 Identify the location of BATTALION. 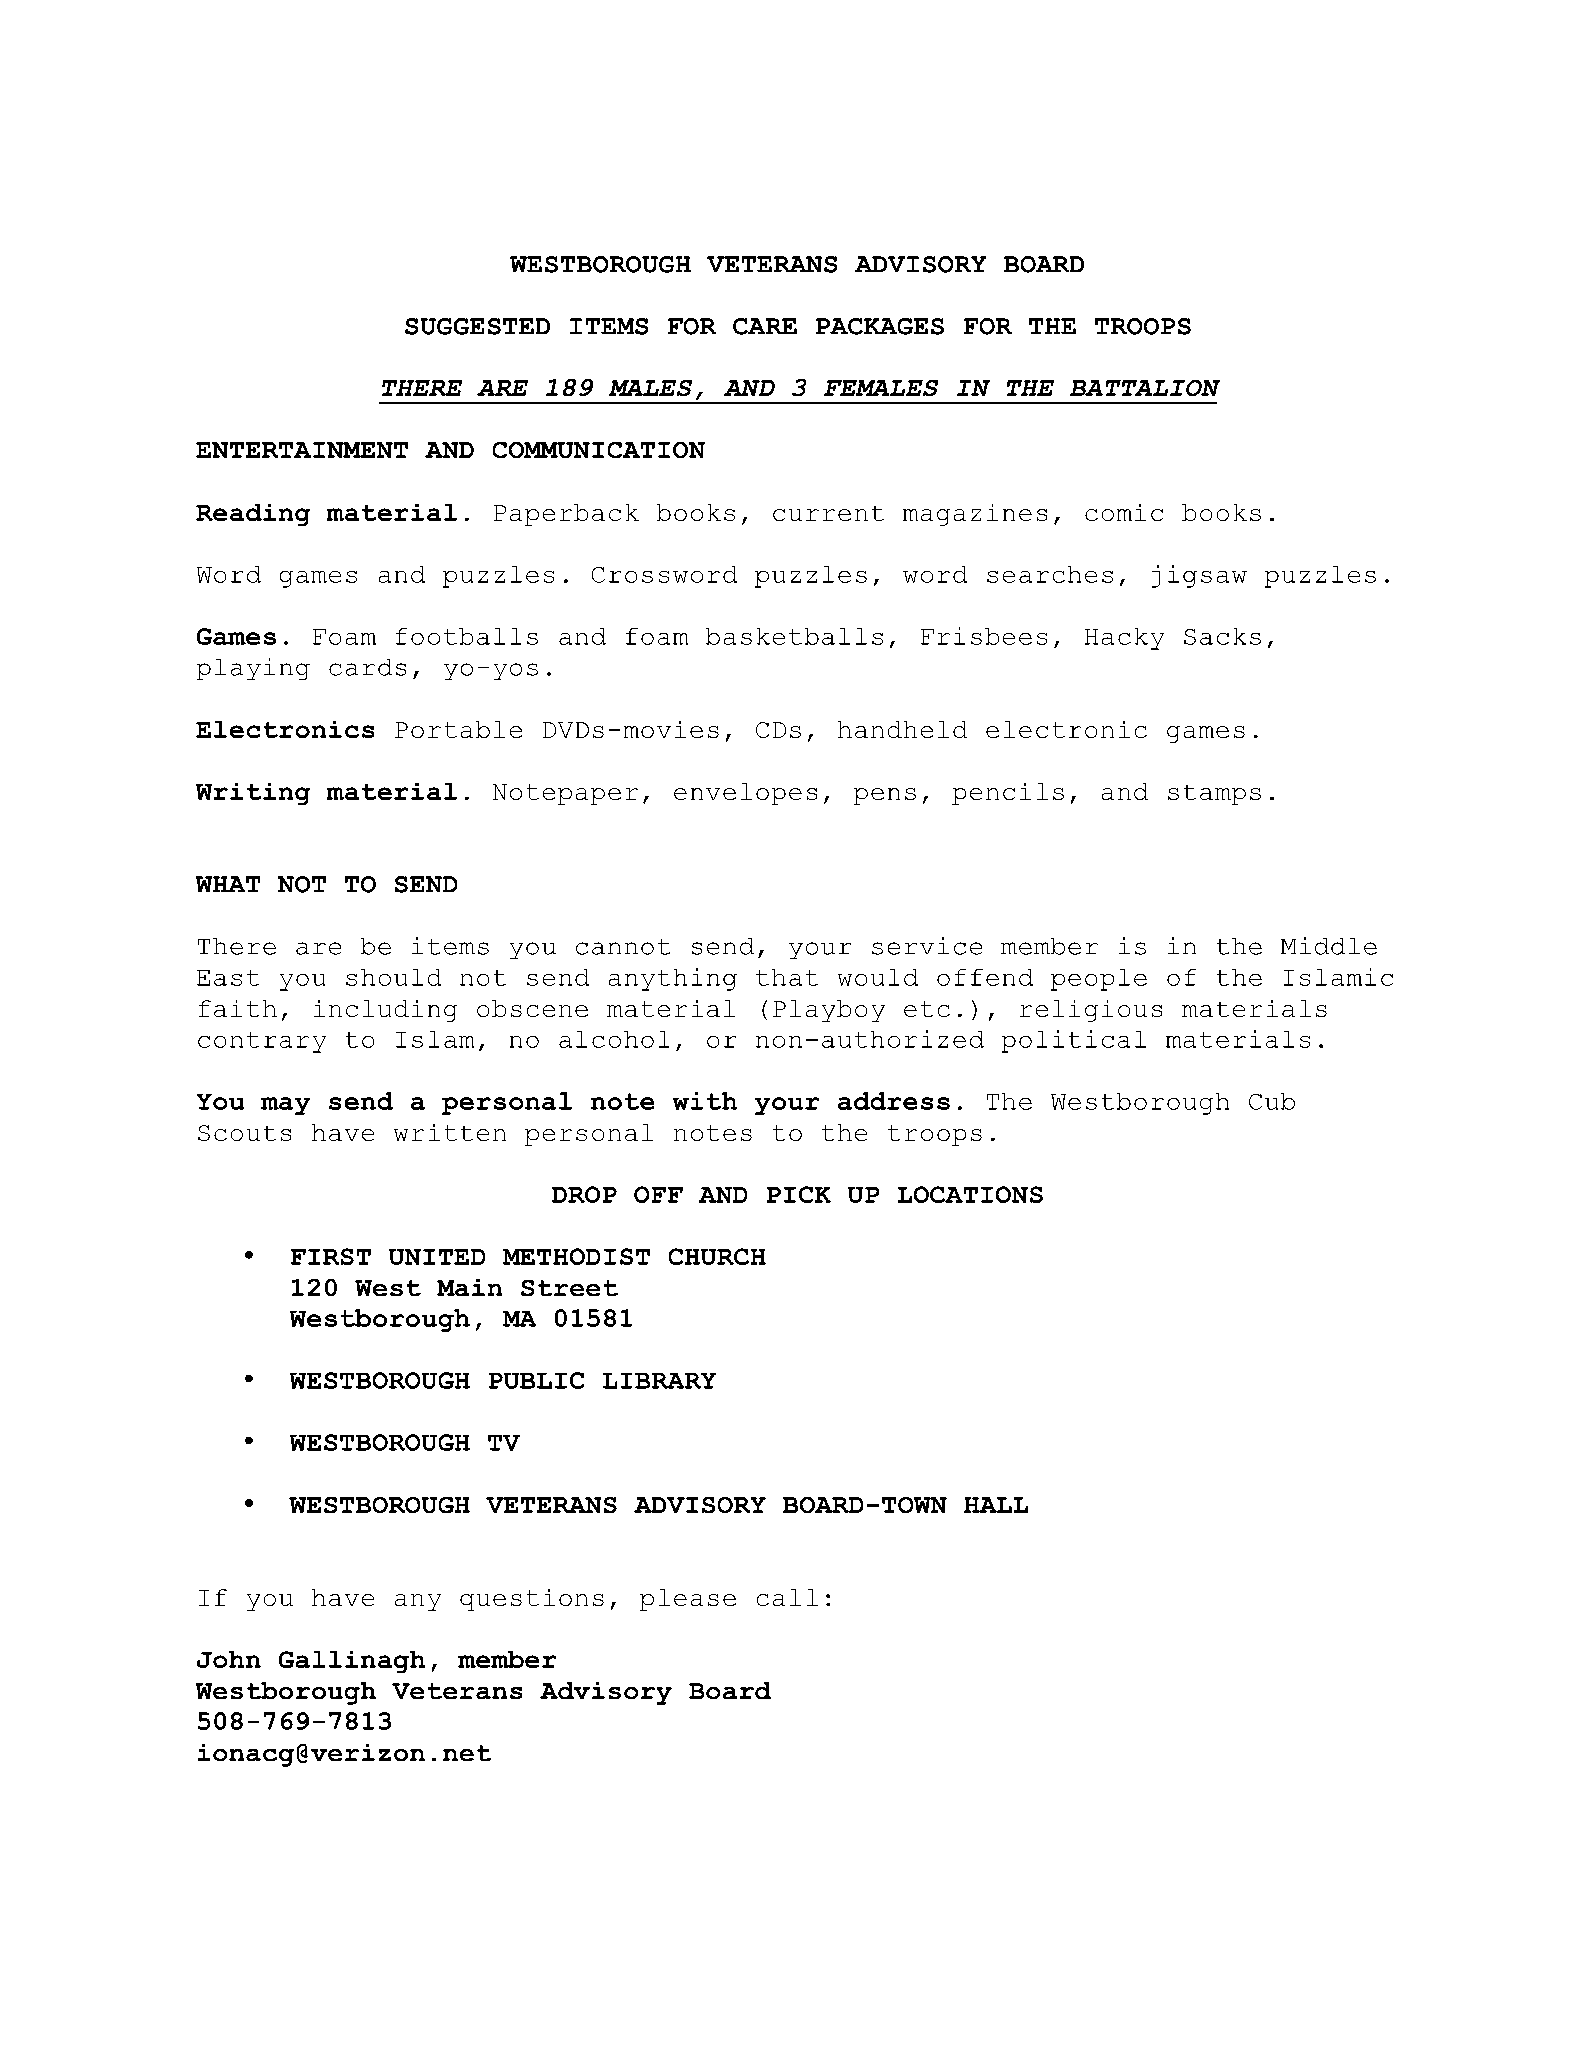
(1145, 388).
